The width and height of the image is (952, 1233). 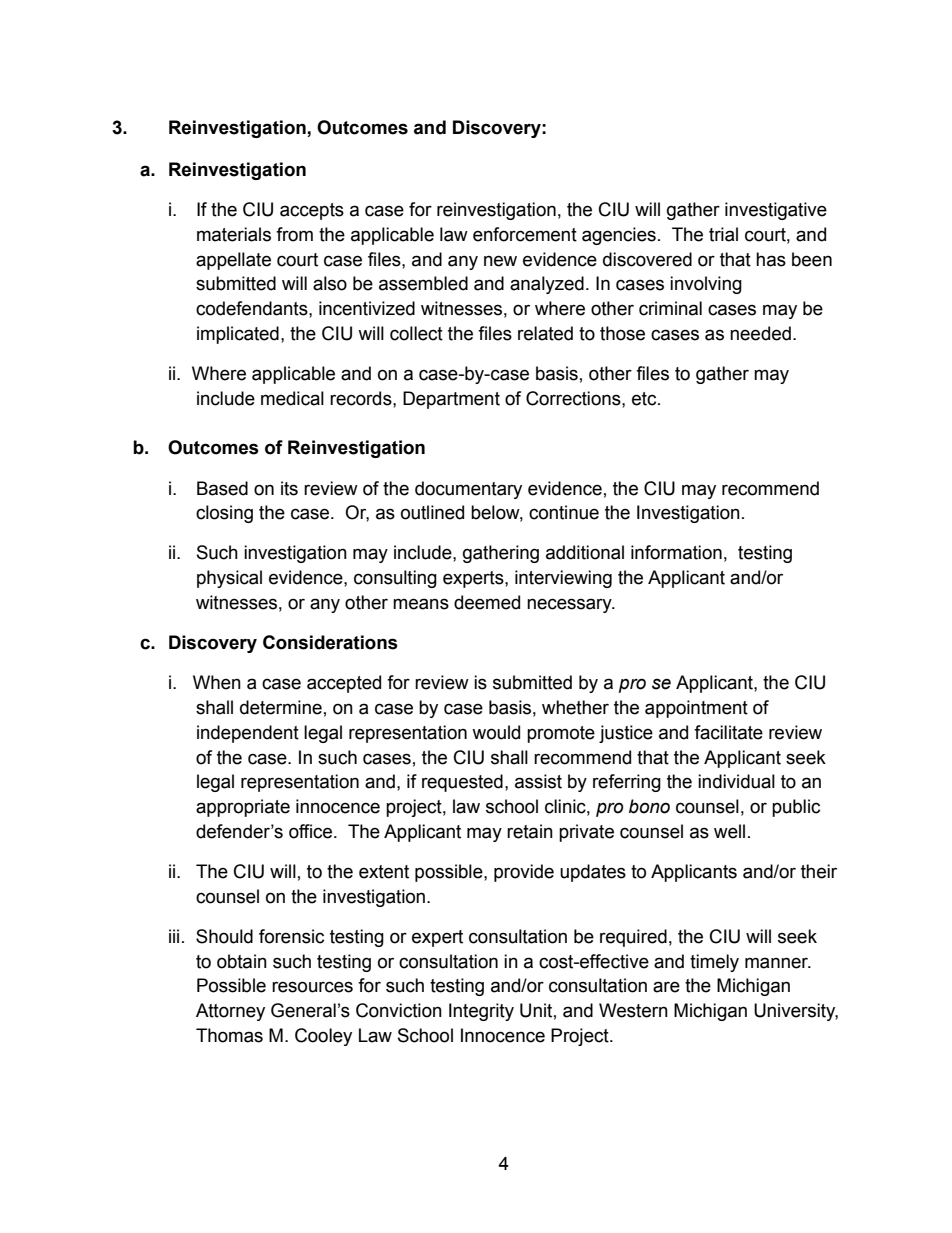 What do you see at coordinates (728, 732) in the image?
I see `facilitate` at bounding box center [728, 732].
